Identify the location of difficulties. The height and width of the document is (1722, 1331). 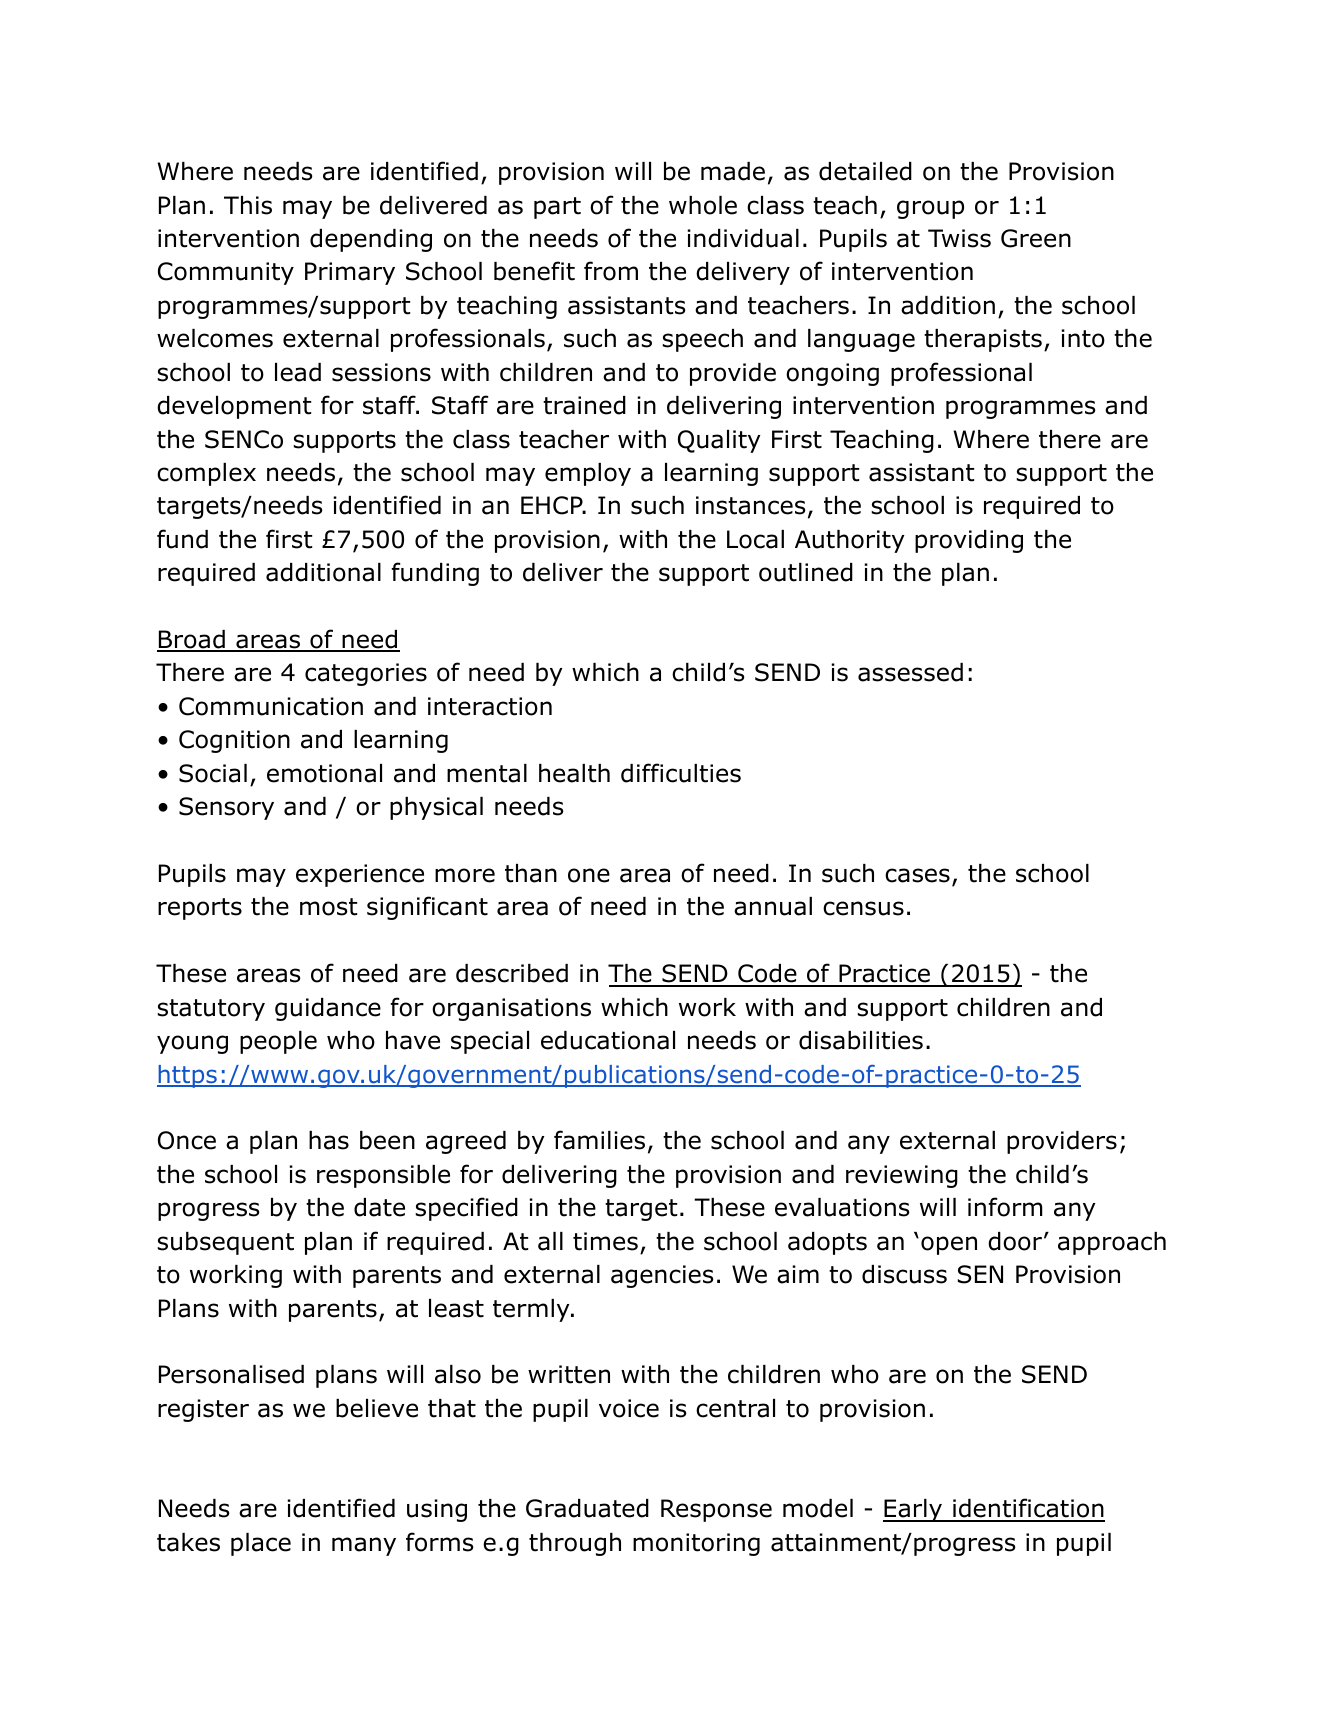
(681, 773).
